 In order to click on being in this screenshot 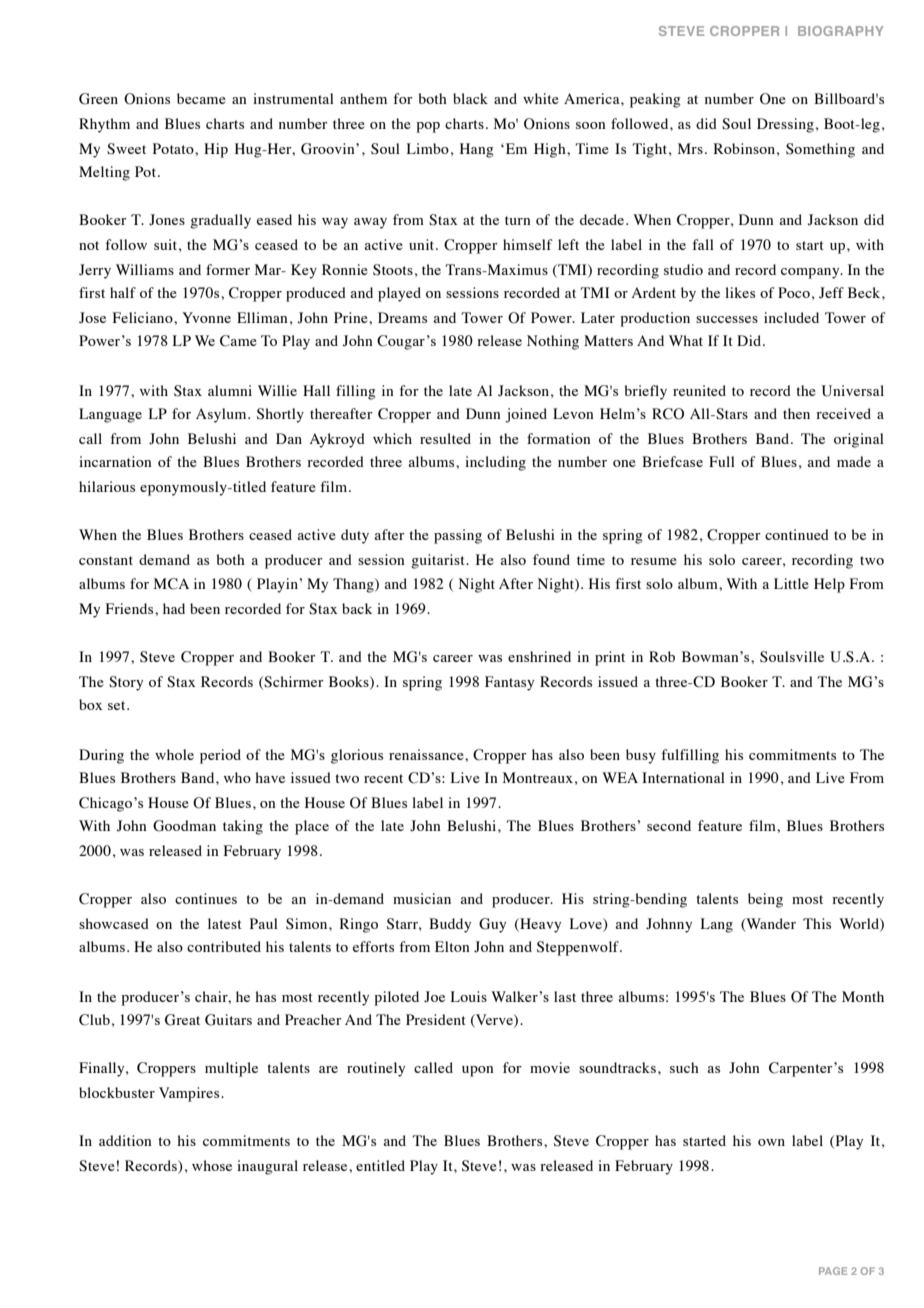, I will do `click(765, 900)`.
